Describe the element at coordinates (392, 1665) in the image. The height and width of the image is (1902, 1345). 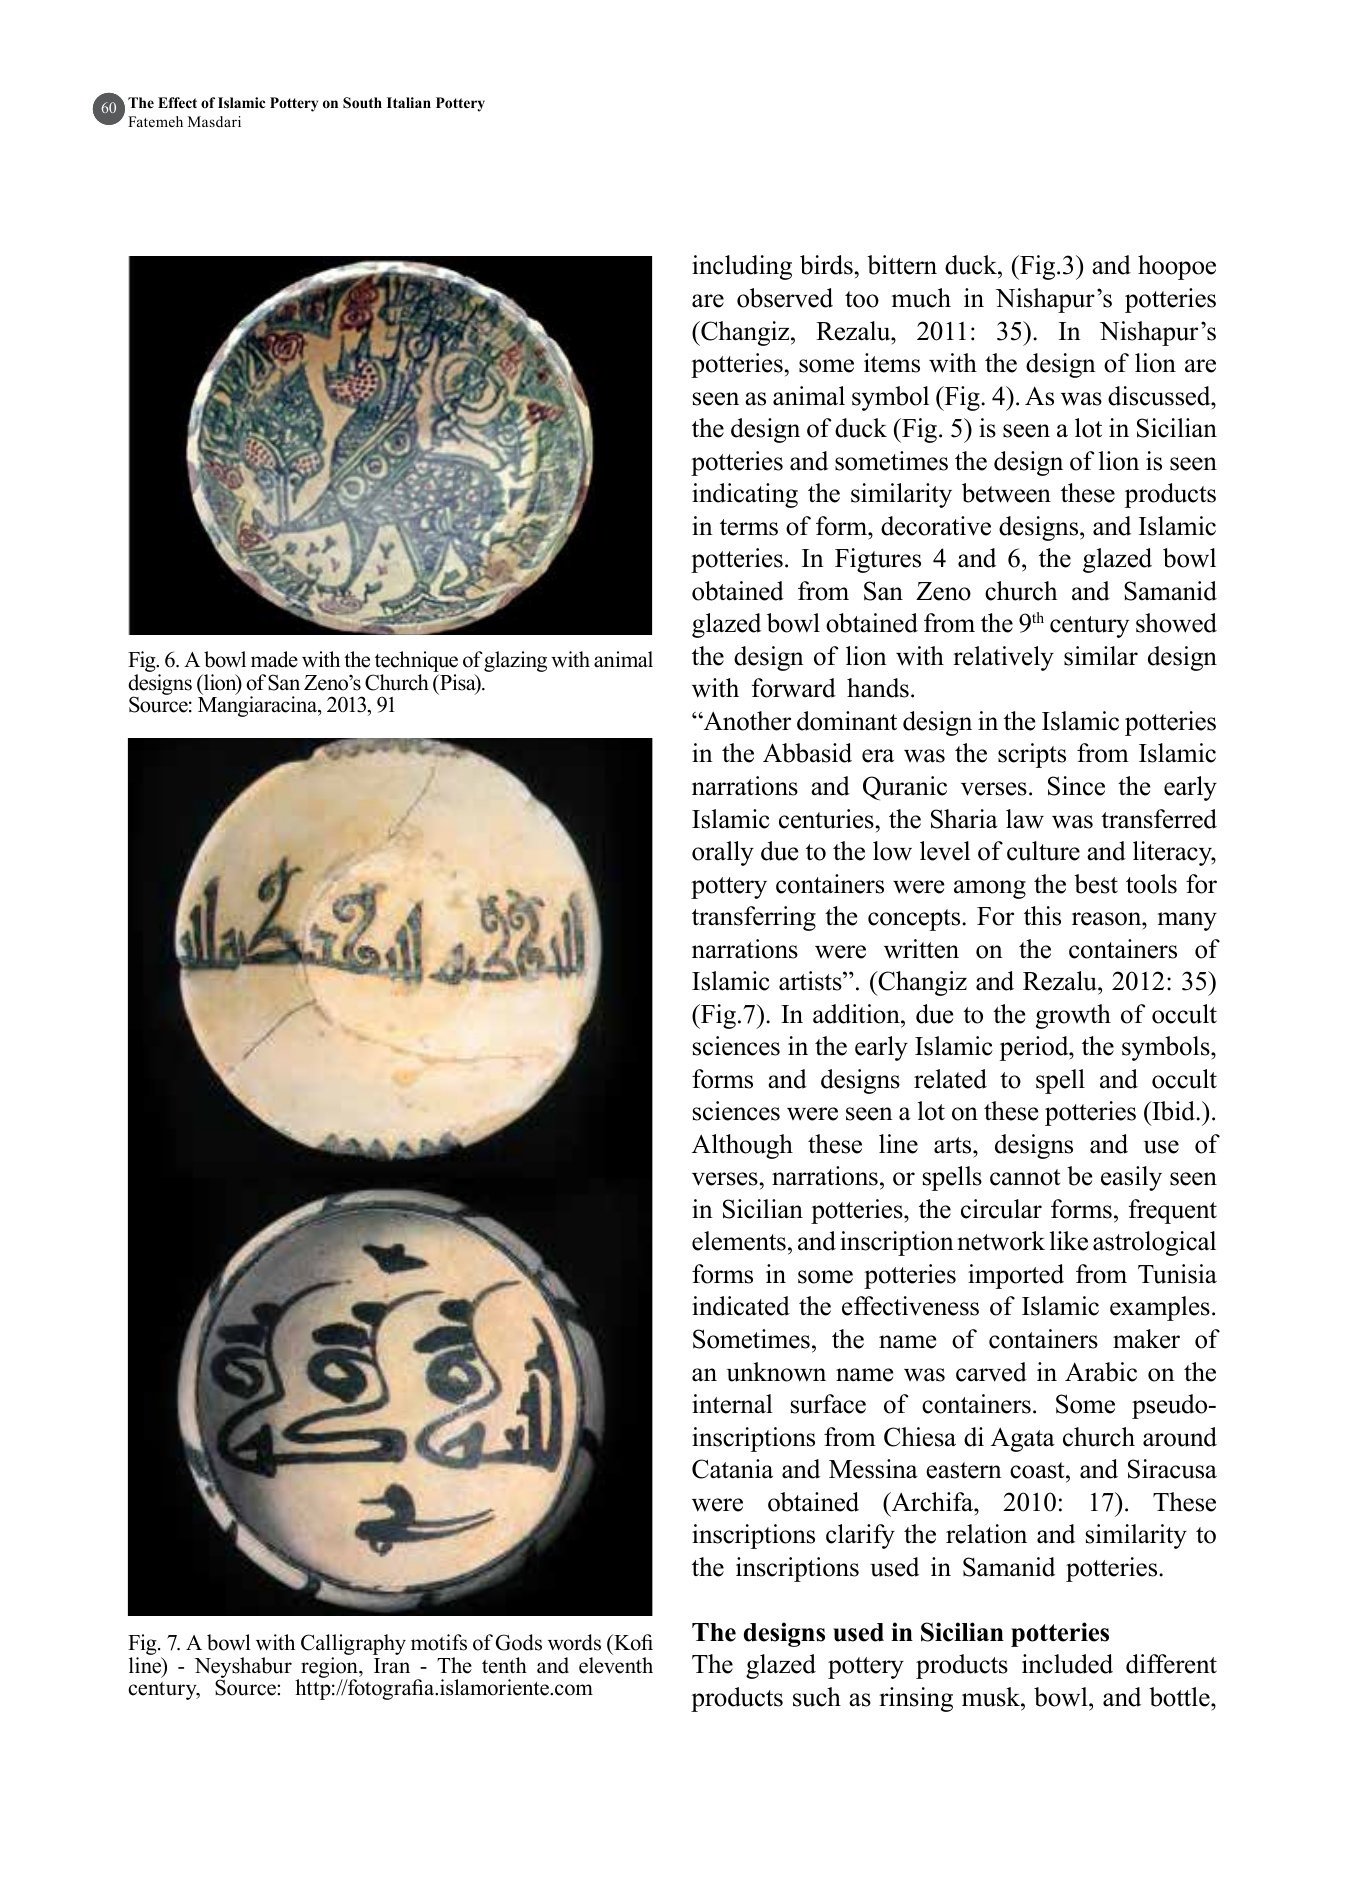
I see `Iran` at that location.
